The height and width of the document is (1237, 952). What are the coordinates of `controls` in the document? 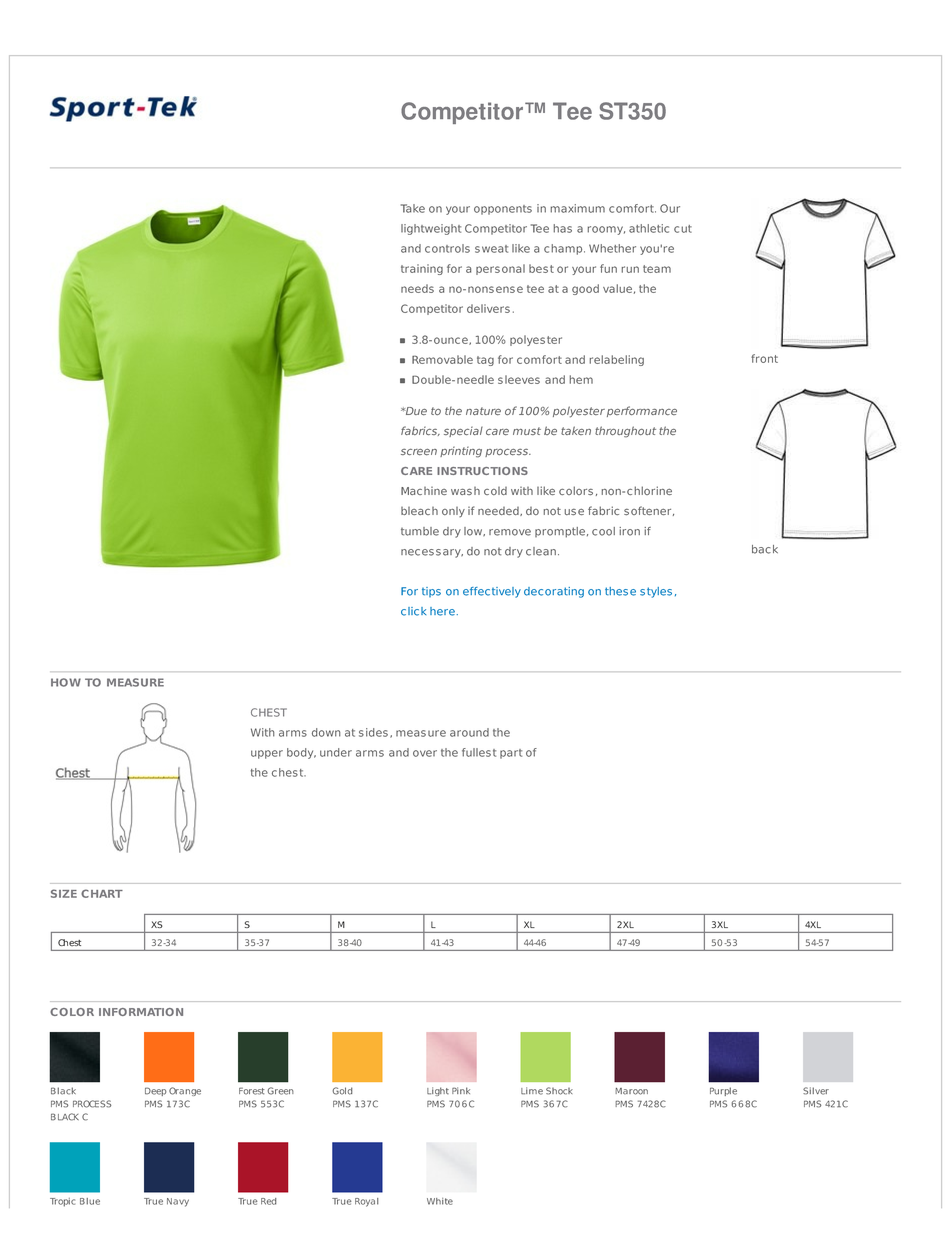 It's located at (447, 248).
